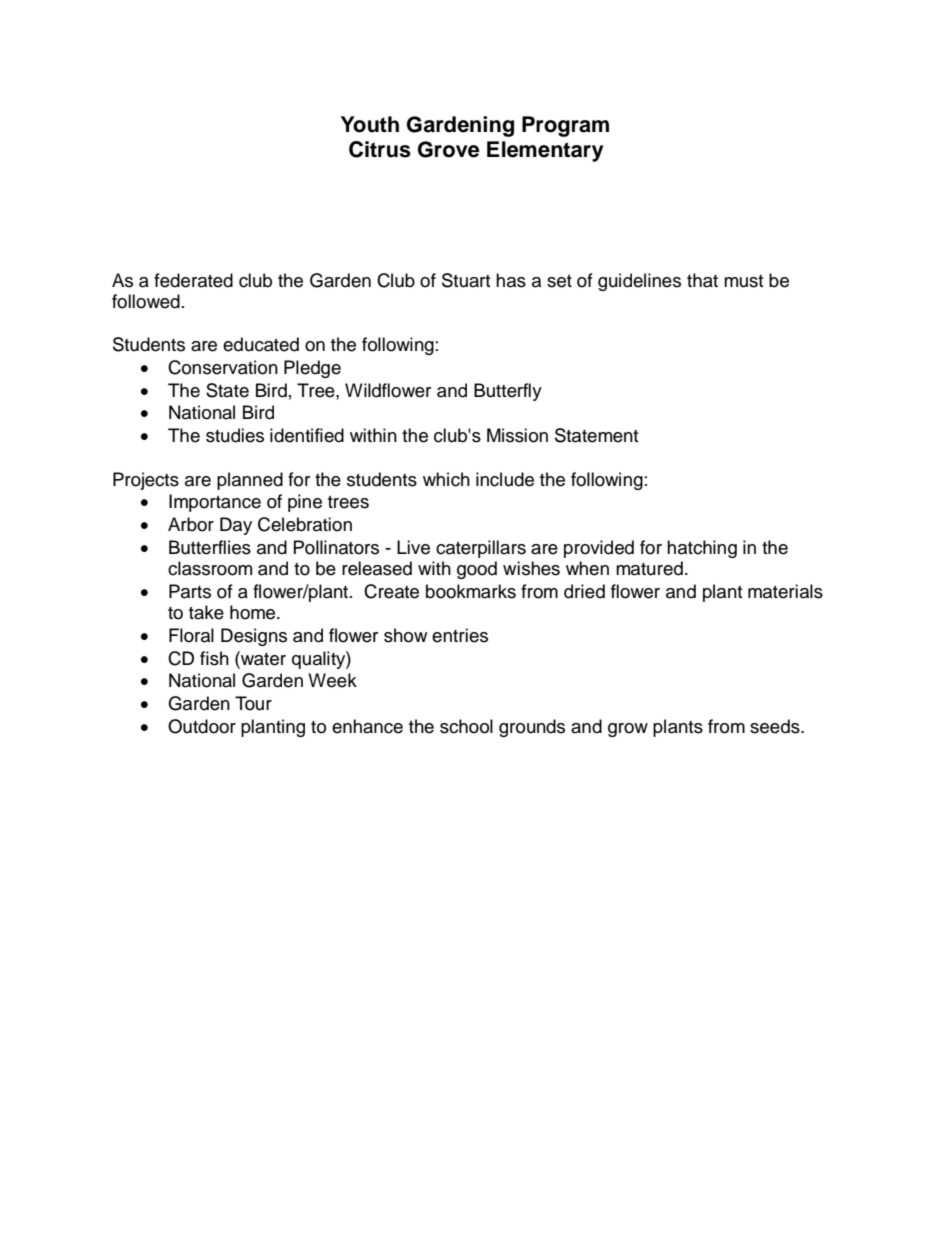 This screenshot has width=952, height=1233. What do you see at coordinates (370, 124) in the screenshot?
I see `Youth` at bounding box center [370, 124].
